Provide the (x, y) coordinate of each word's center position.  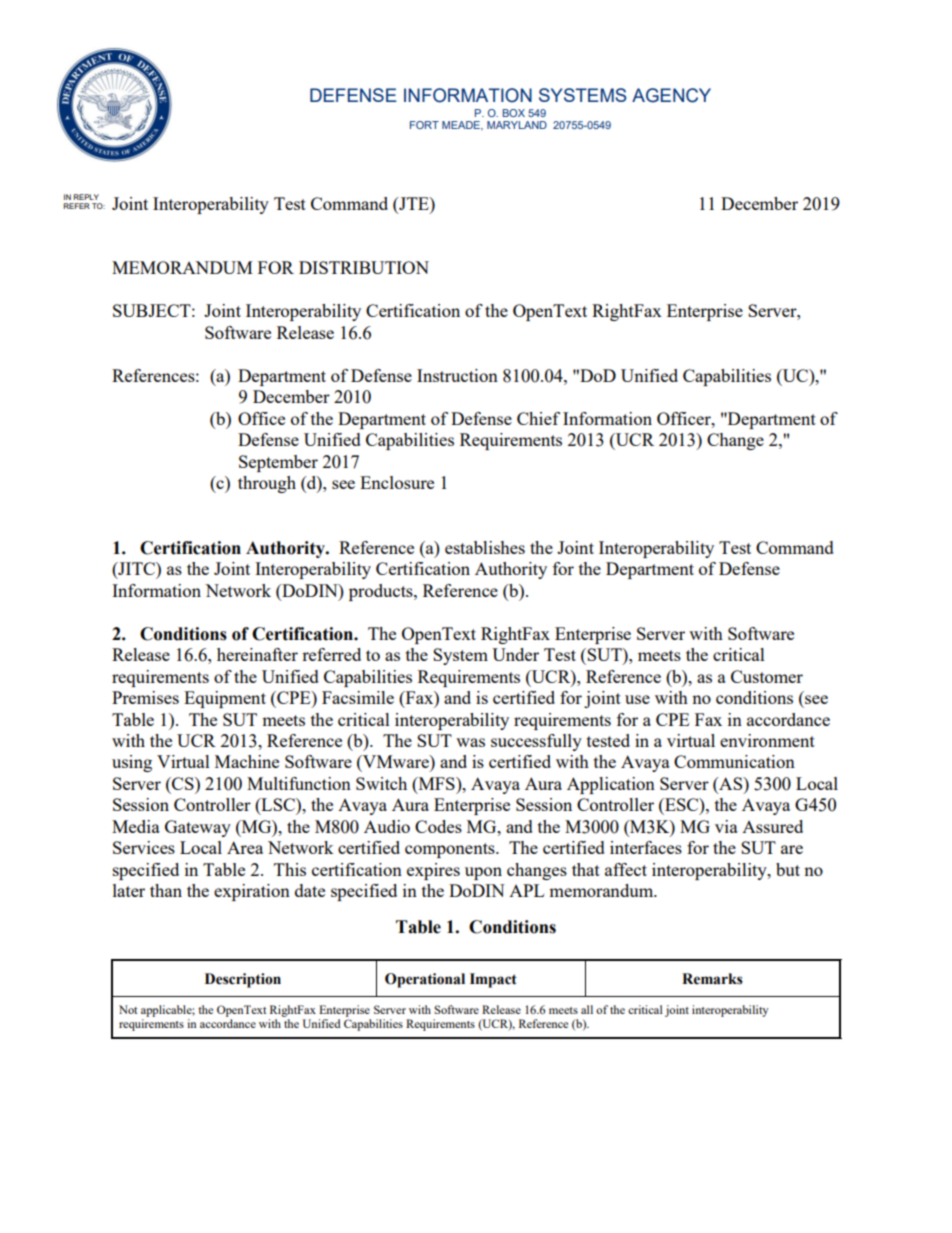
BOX (514, 113)
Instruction (457, 375)
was (470, 742)
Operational (425, 980)
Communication (734, 761)
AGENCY (671, 95)
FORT (424, 125)
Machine (247, 761)
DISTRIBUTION (364, 267)
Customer (767, 676)
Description (243, 980)
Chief (538, 418)
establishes (485, 547)
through (267, 484)
